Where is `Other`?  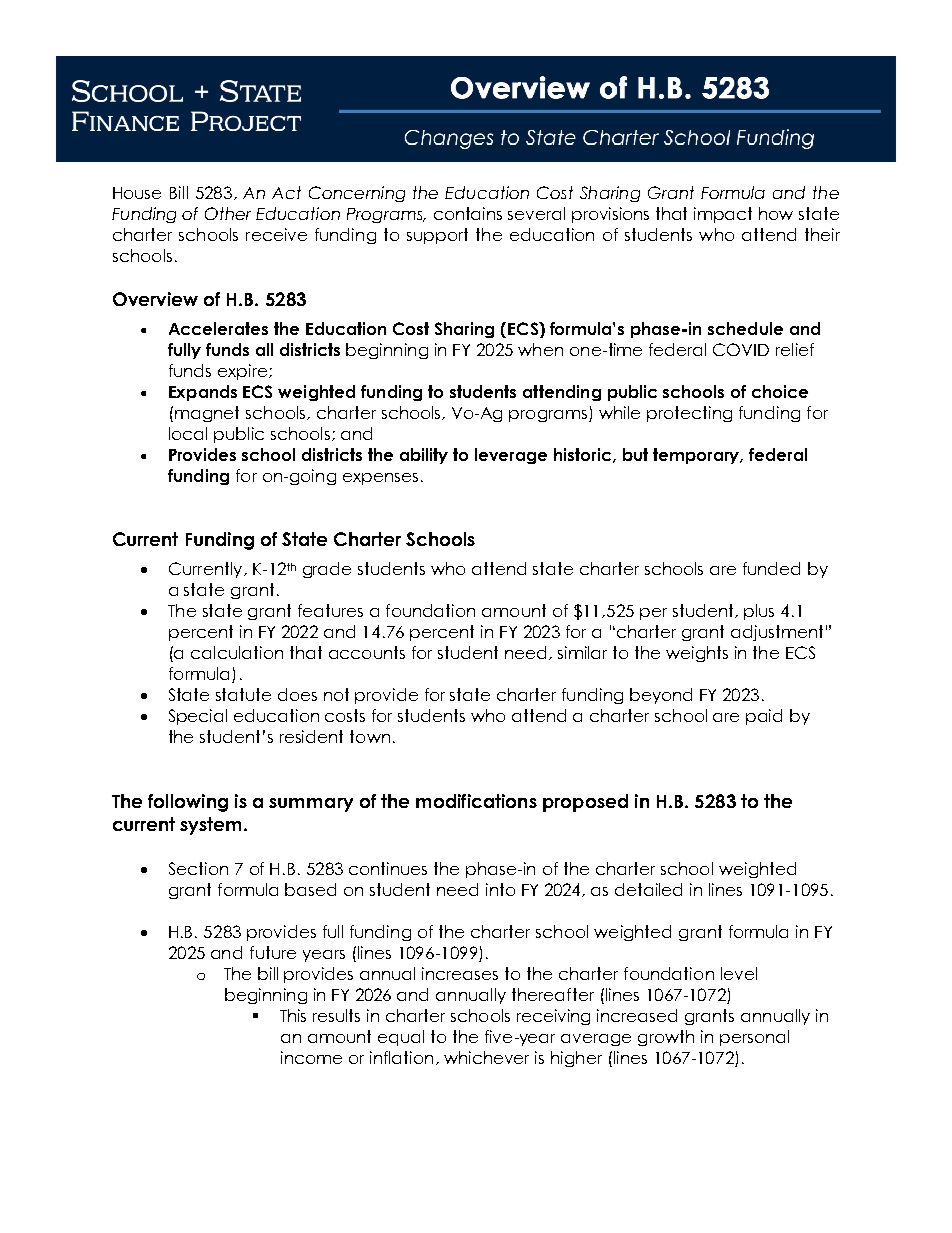 Other is located at coordinates (228, 213).
